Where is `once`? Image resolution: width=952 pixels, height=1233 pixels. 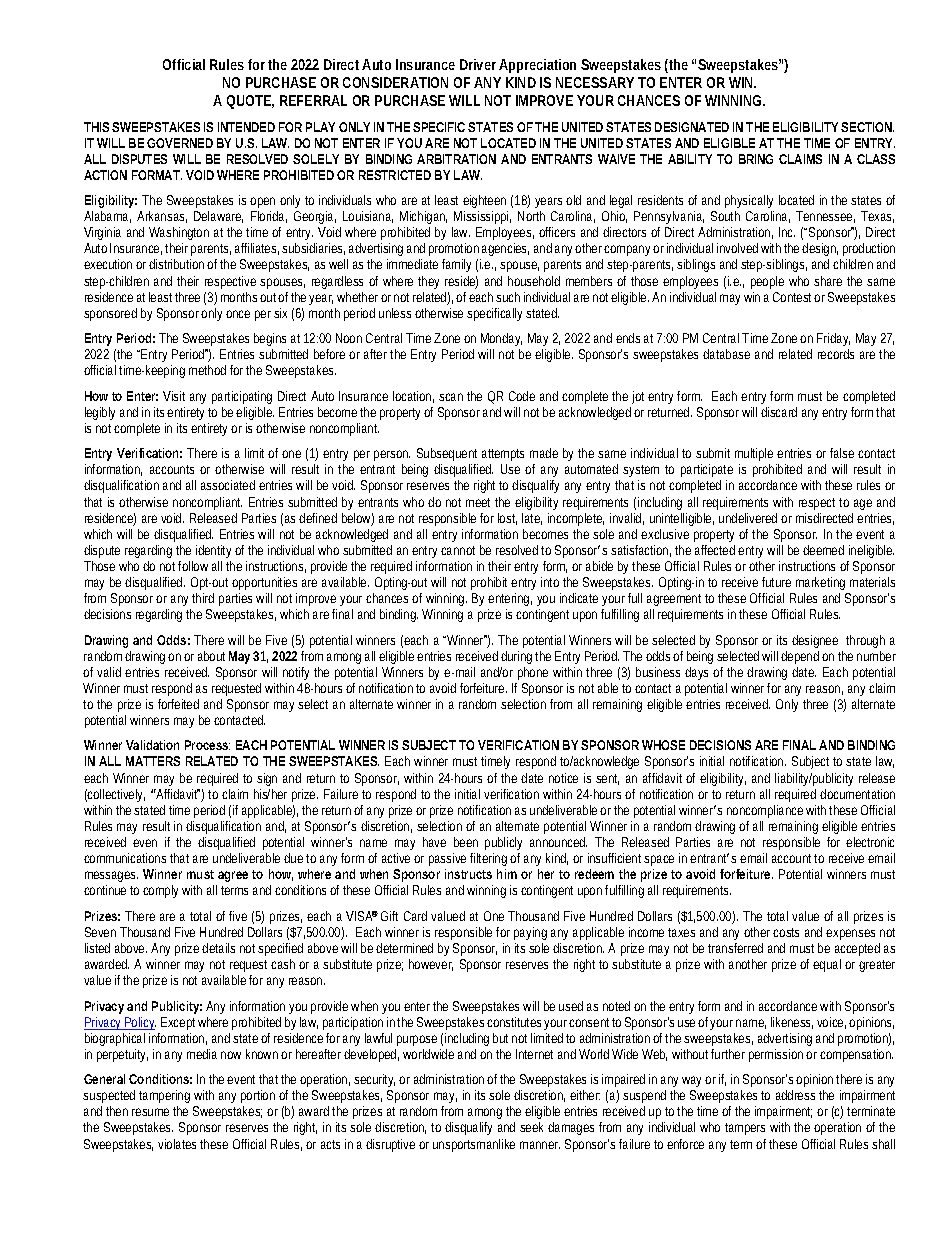 once is located at coordinates (238, 314).
